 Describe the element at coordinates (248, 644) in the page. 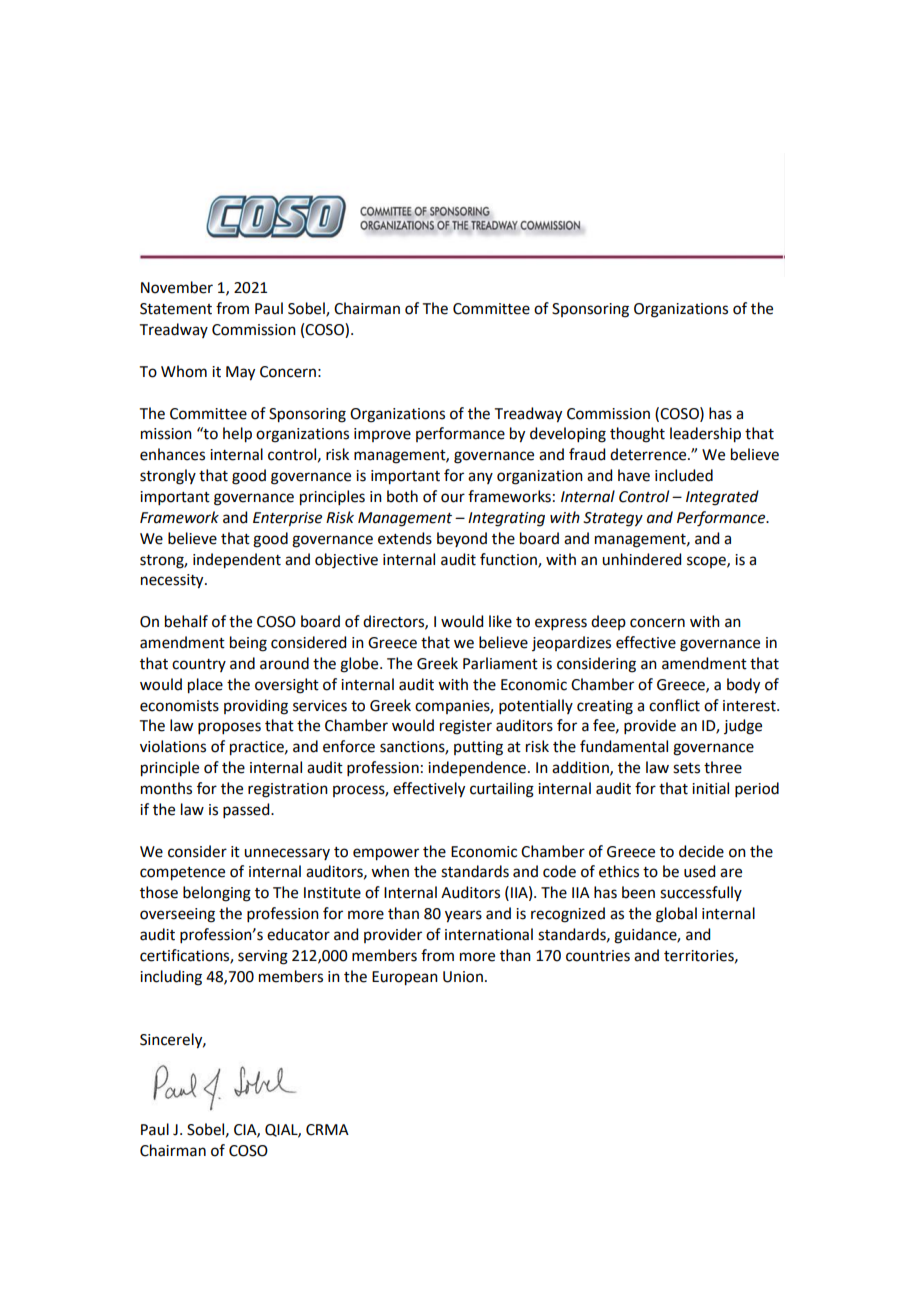

I see `being` at that location.
